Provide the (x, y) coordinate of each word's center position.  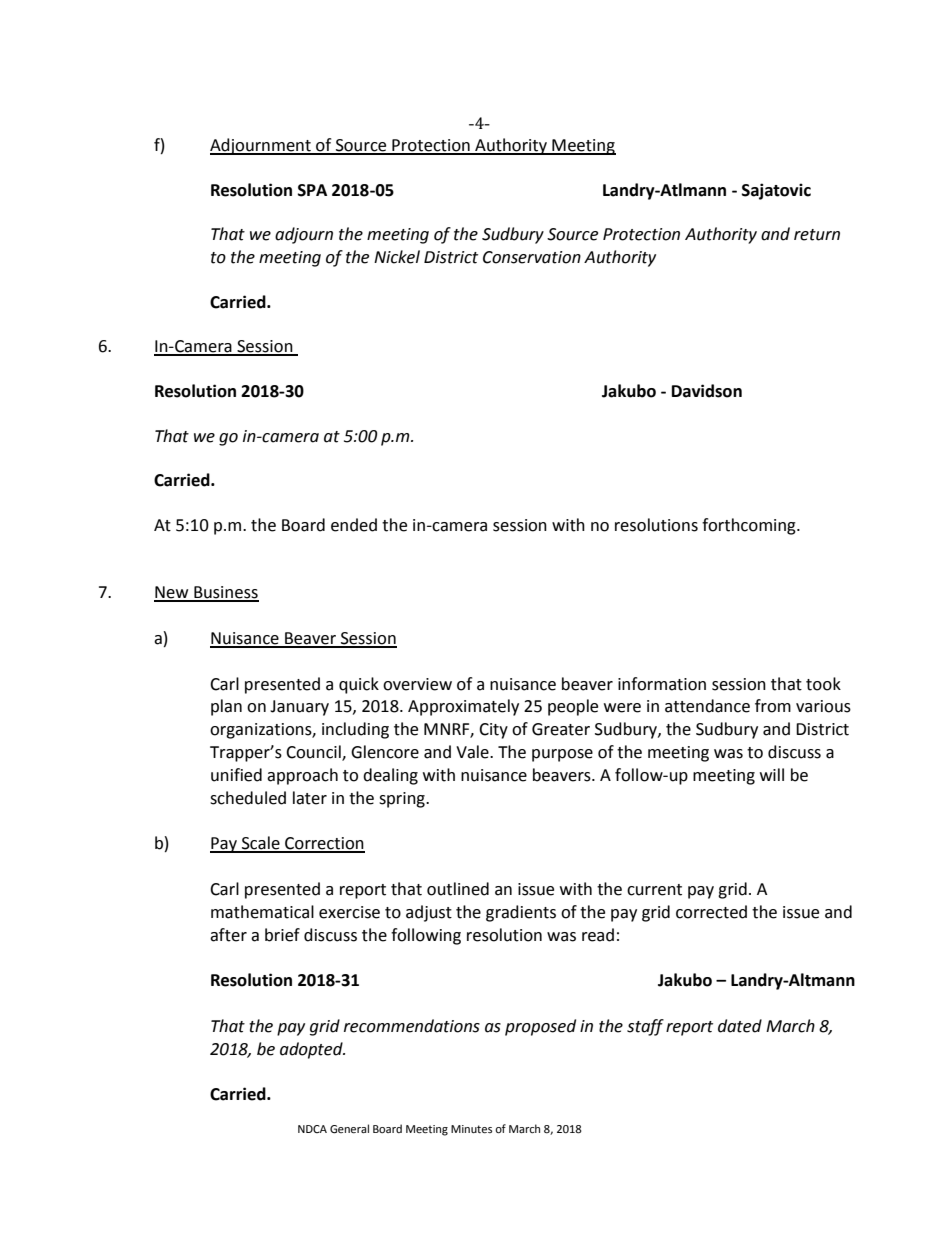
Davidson (707, 391)
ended (354, 525)
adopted (312, 1050)
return (817, 235)
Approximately (463, 707)
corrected (711, 912)
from (773, 706)
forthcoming (750, 526)
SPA (312, 190)
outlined (458, 889)
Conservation (532, 257)
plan (226, 707)
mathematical (262, 912)
